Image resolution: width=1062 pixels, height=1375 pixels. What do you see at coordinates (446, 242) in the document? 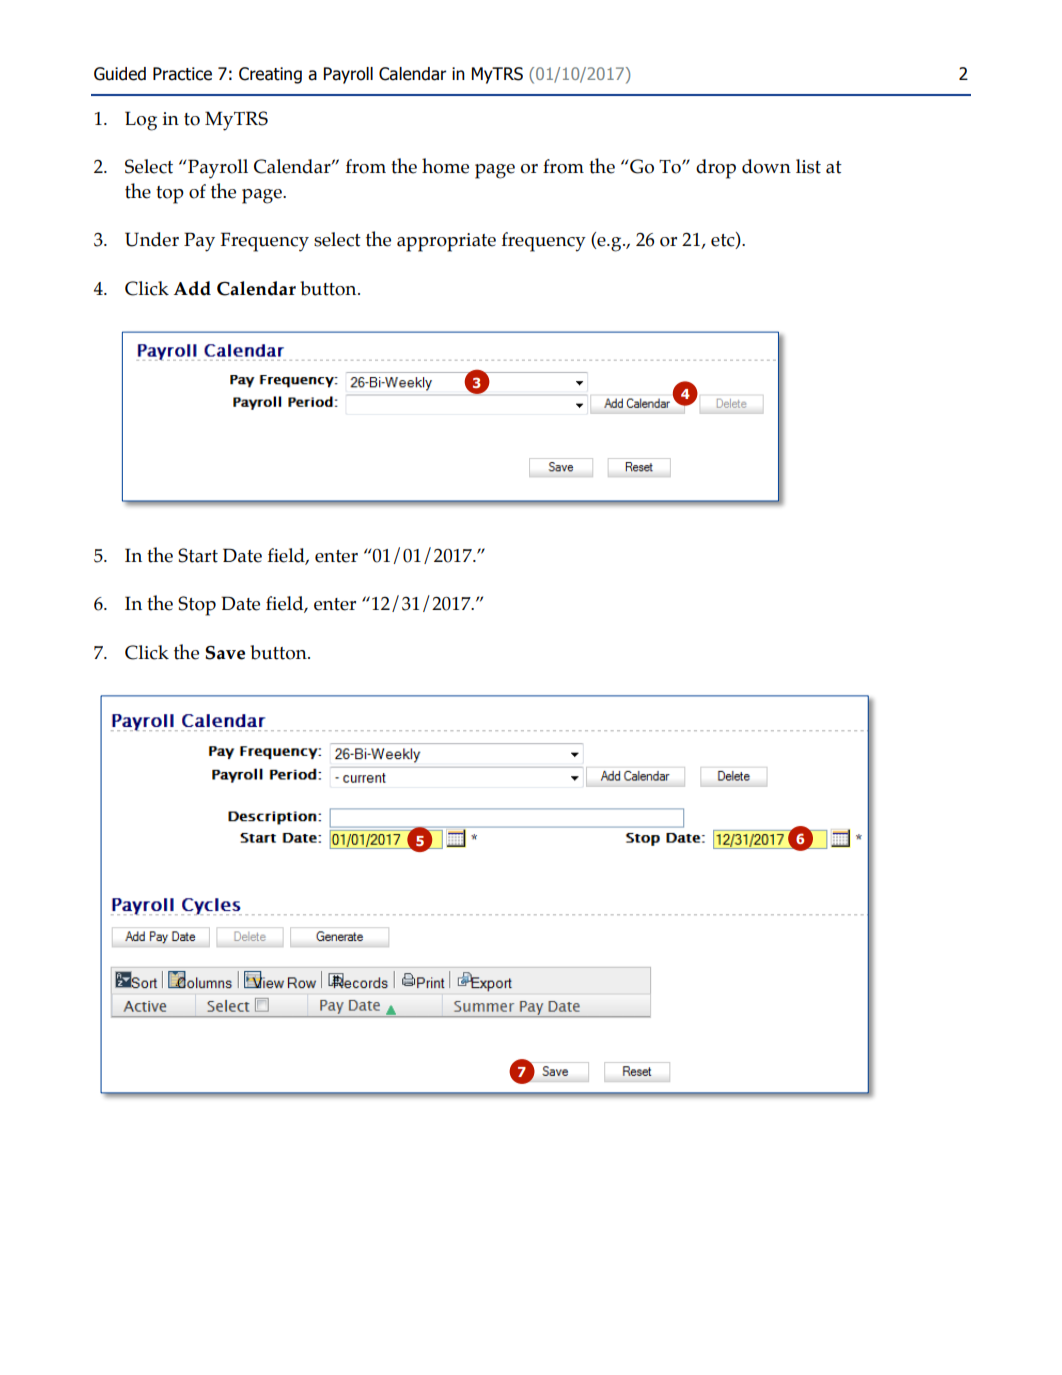
I see `appropriate` at bounding box center [446, 242].
